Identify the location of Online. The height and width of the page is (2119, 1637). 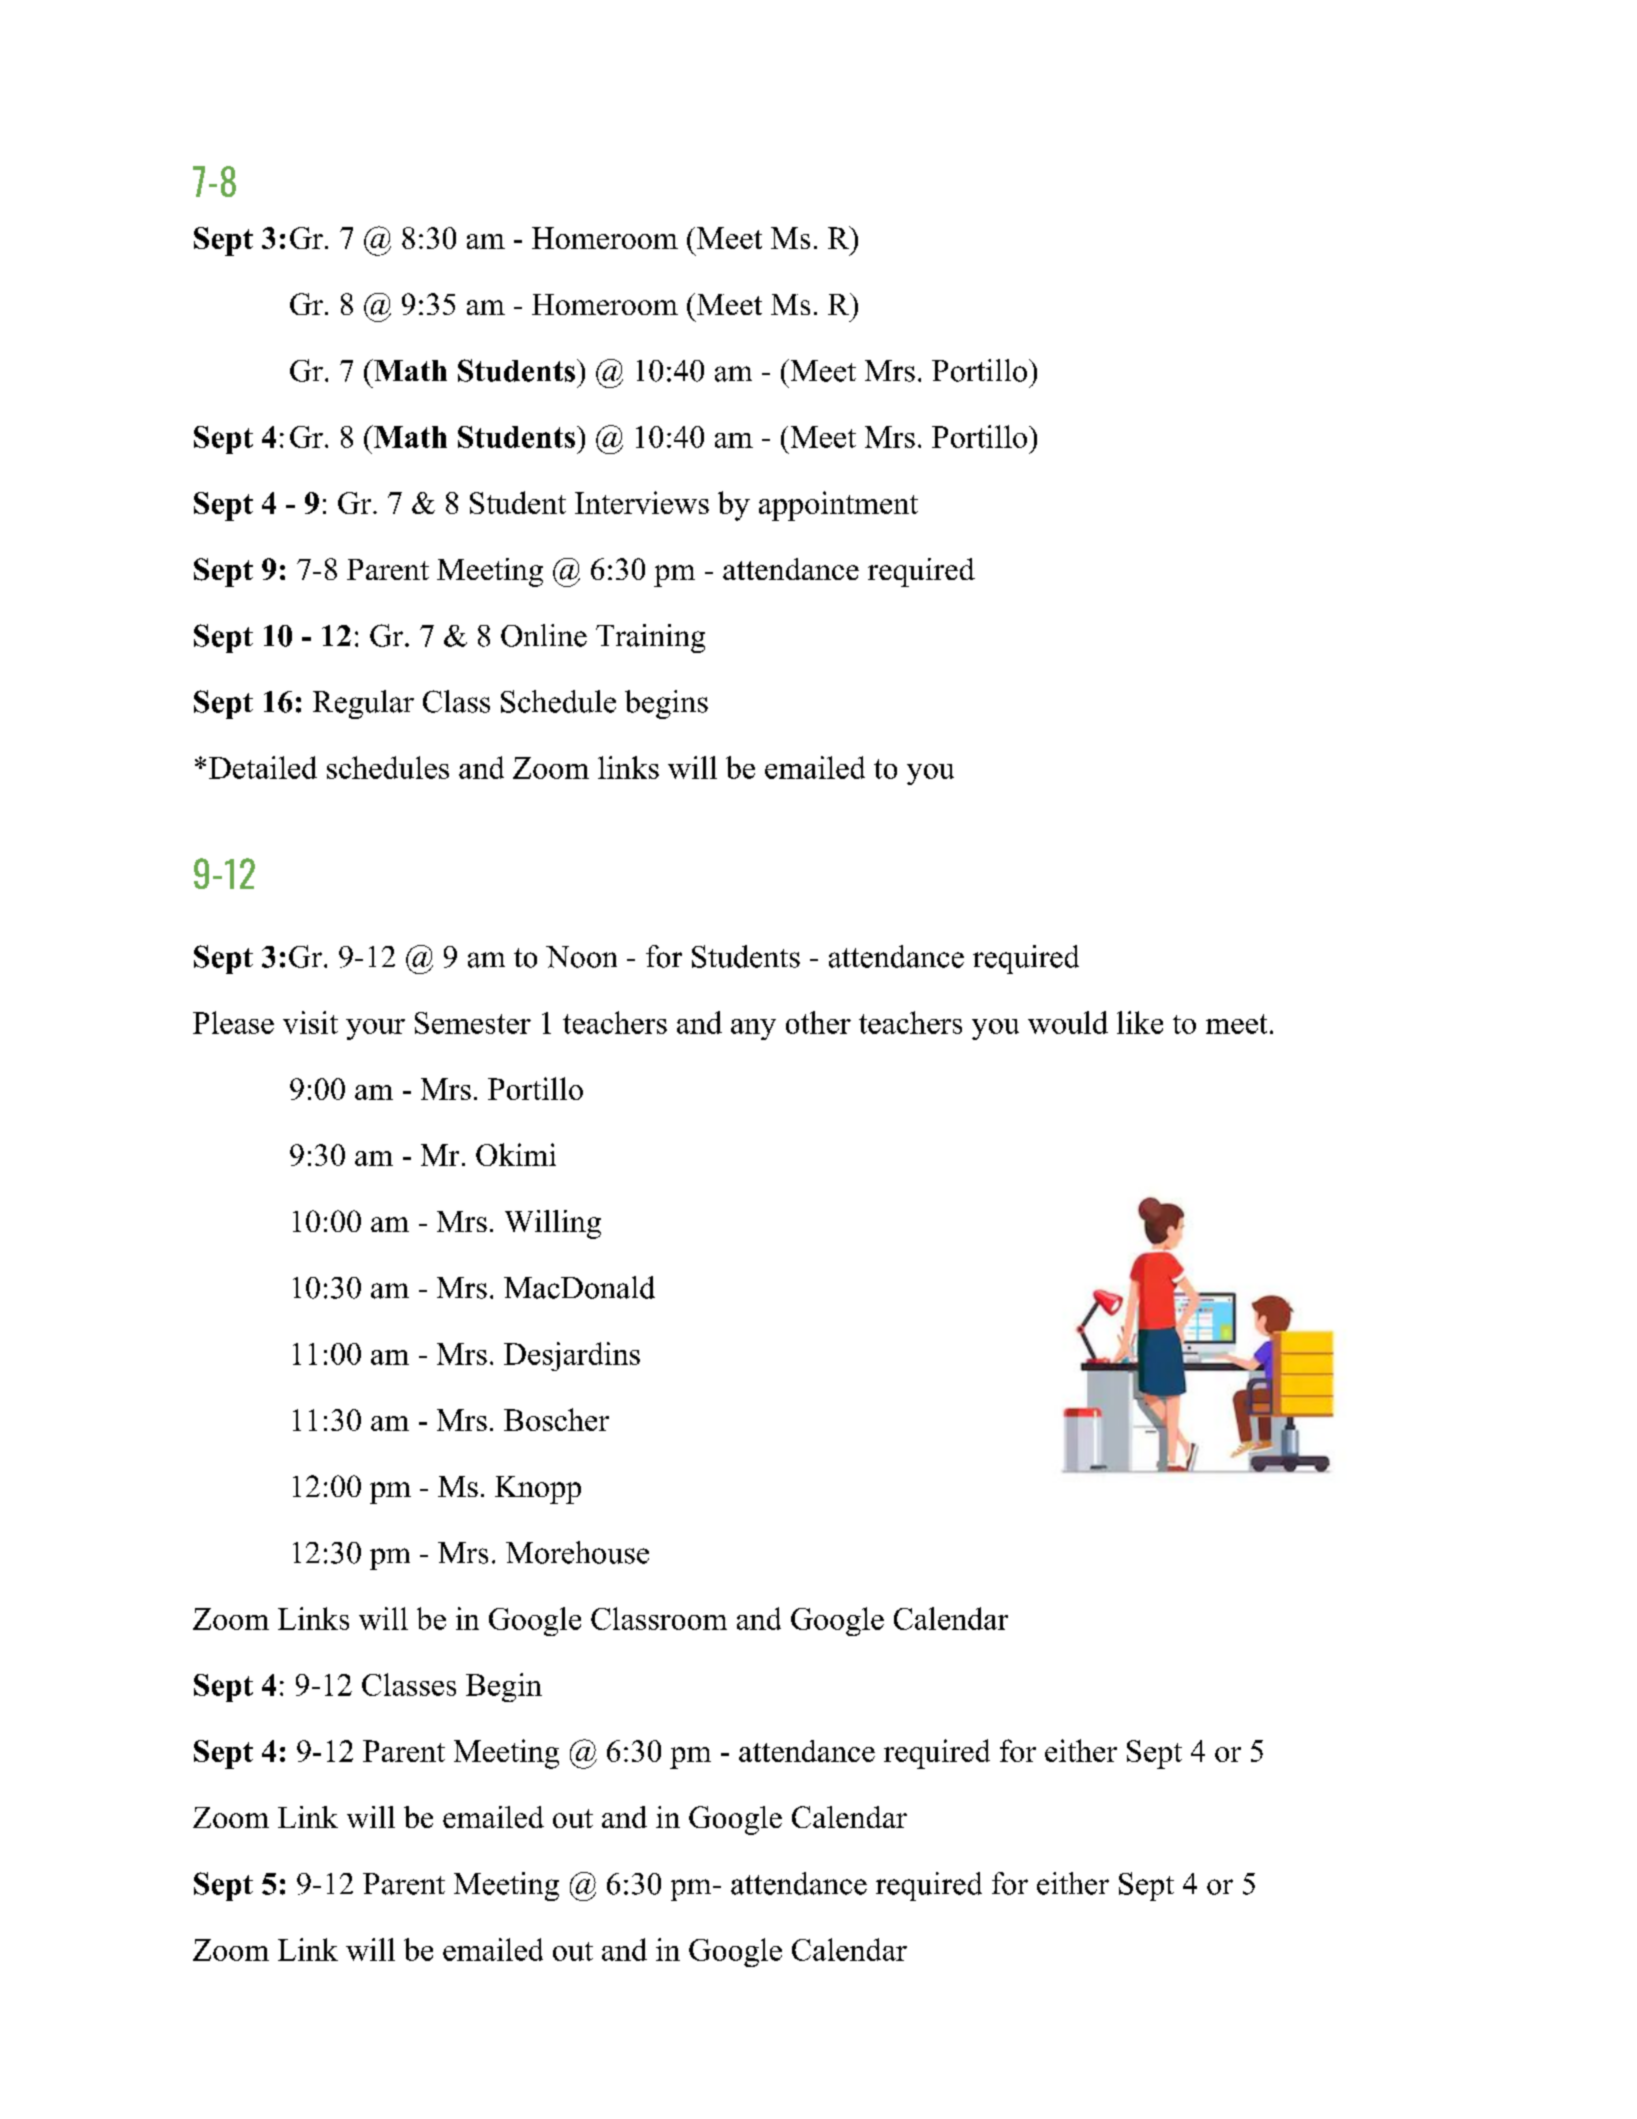
(544, 635).
